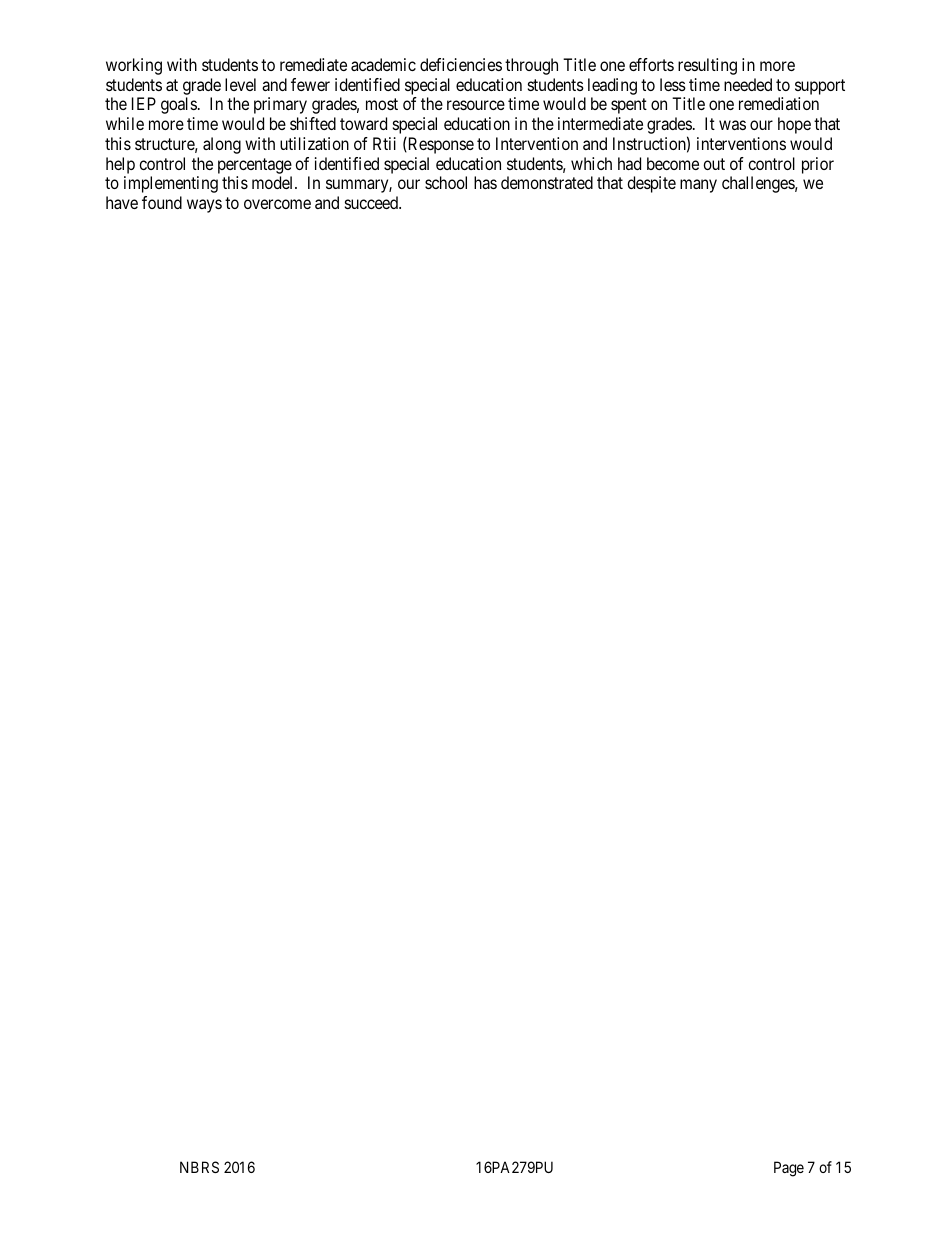  What do you see at coordinates (748, 84) in the screenshot?
I see `needed` at bounding box center [748, 84].
